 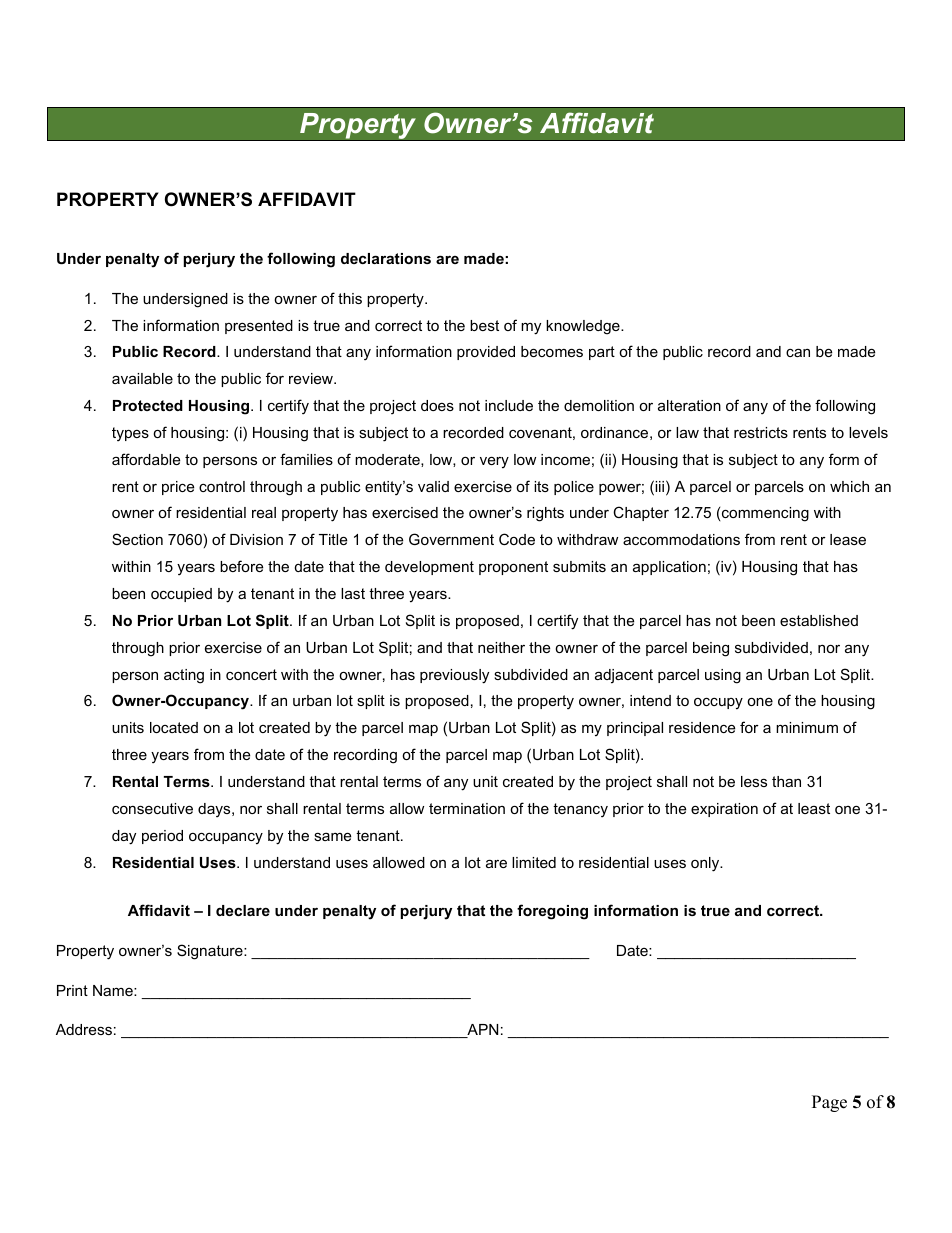 What do you see at coordinates (706, 864) in the screenshot?
I see `only` at bounding box center [706, 864].
